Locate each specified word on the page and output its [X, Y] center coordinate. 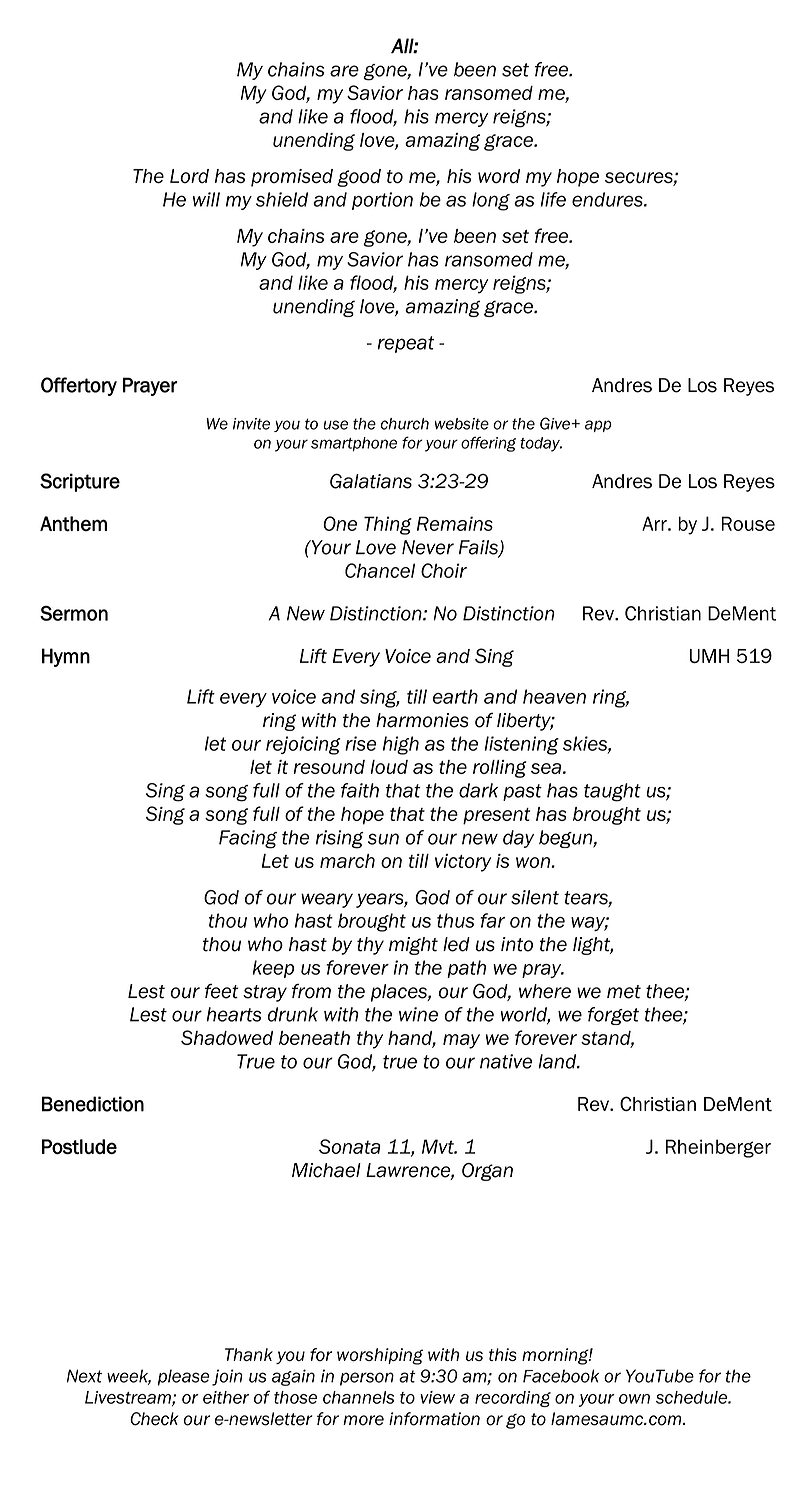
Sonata [350, 1146]
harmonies [422, 720]
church [405, 424]
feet [222, 991]
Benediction [93, 1104]
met [624, 992]
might [413, 946]
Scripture [80, 482]
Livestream [129, 1398]
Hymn [66, 657]
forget [613, 1016]
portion [382, 201]
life [553, 199]
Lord [189, 176]
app [598, 426]
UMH [709, 656]
